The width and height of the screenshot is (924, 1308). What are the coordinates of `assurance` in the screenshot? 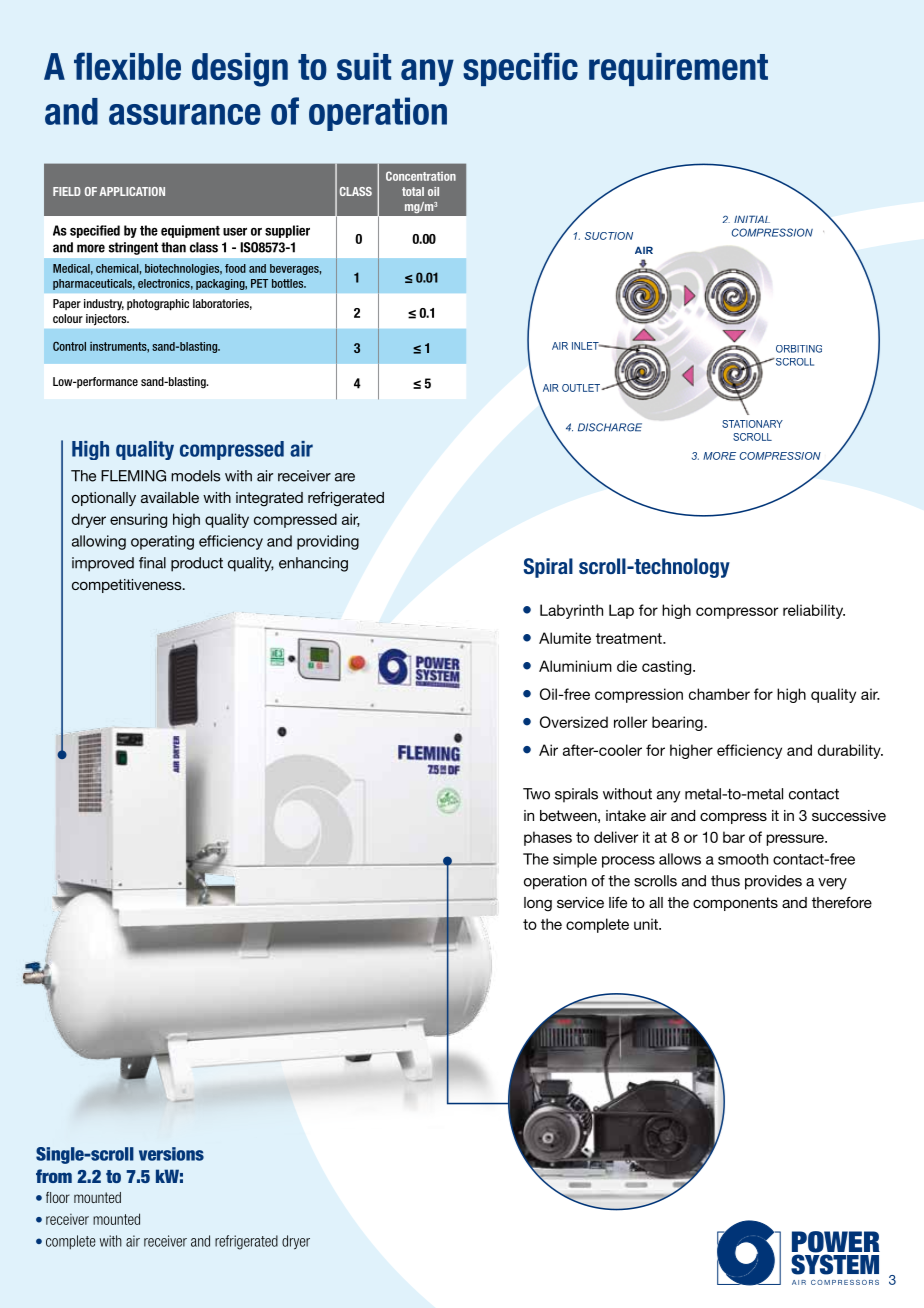 It's located at (185, 114).
